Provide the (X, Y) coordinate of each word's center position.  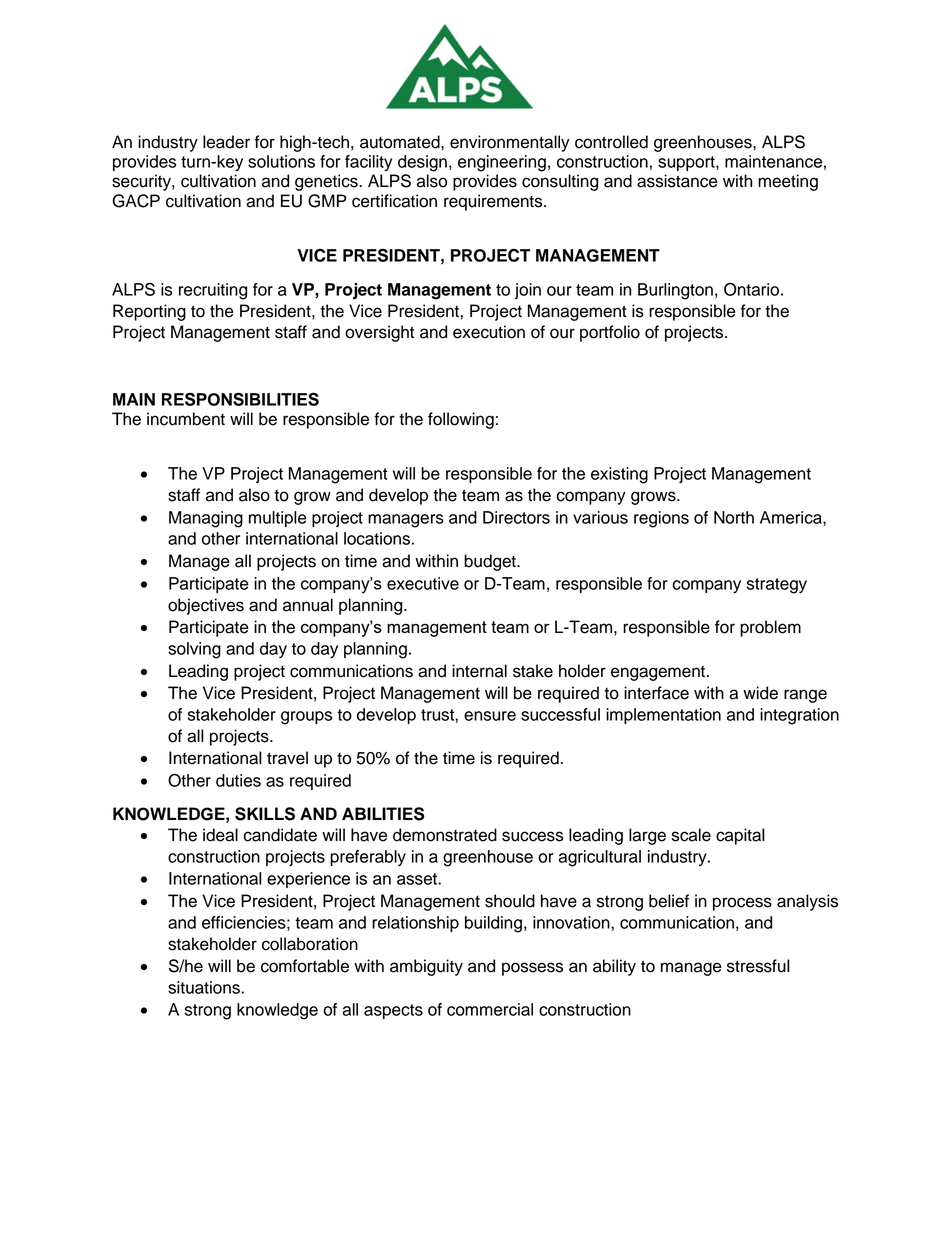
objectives (206, 606)
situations (205, 987)
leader (226, 142)
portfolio (610, 333)
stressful (758, 966)
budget (491, 562)
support (687, 163)
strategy (777, 586)
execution (489, 332)
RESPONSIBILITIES (240, 399)
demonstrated (445, 835)
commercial (490, 1009)
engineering (502, 163)
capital (740, 836)
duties (238, 780)
